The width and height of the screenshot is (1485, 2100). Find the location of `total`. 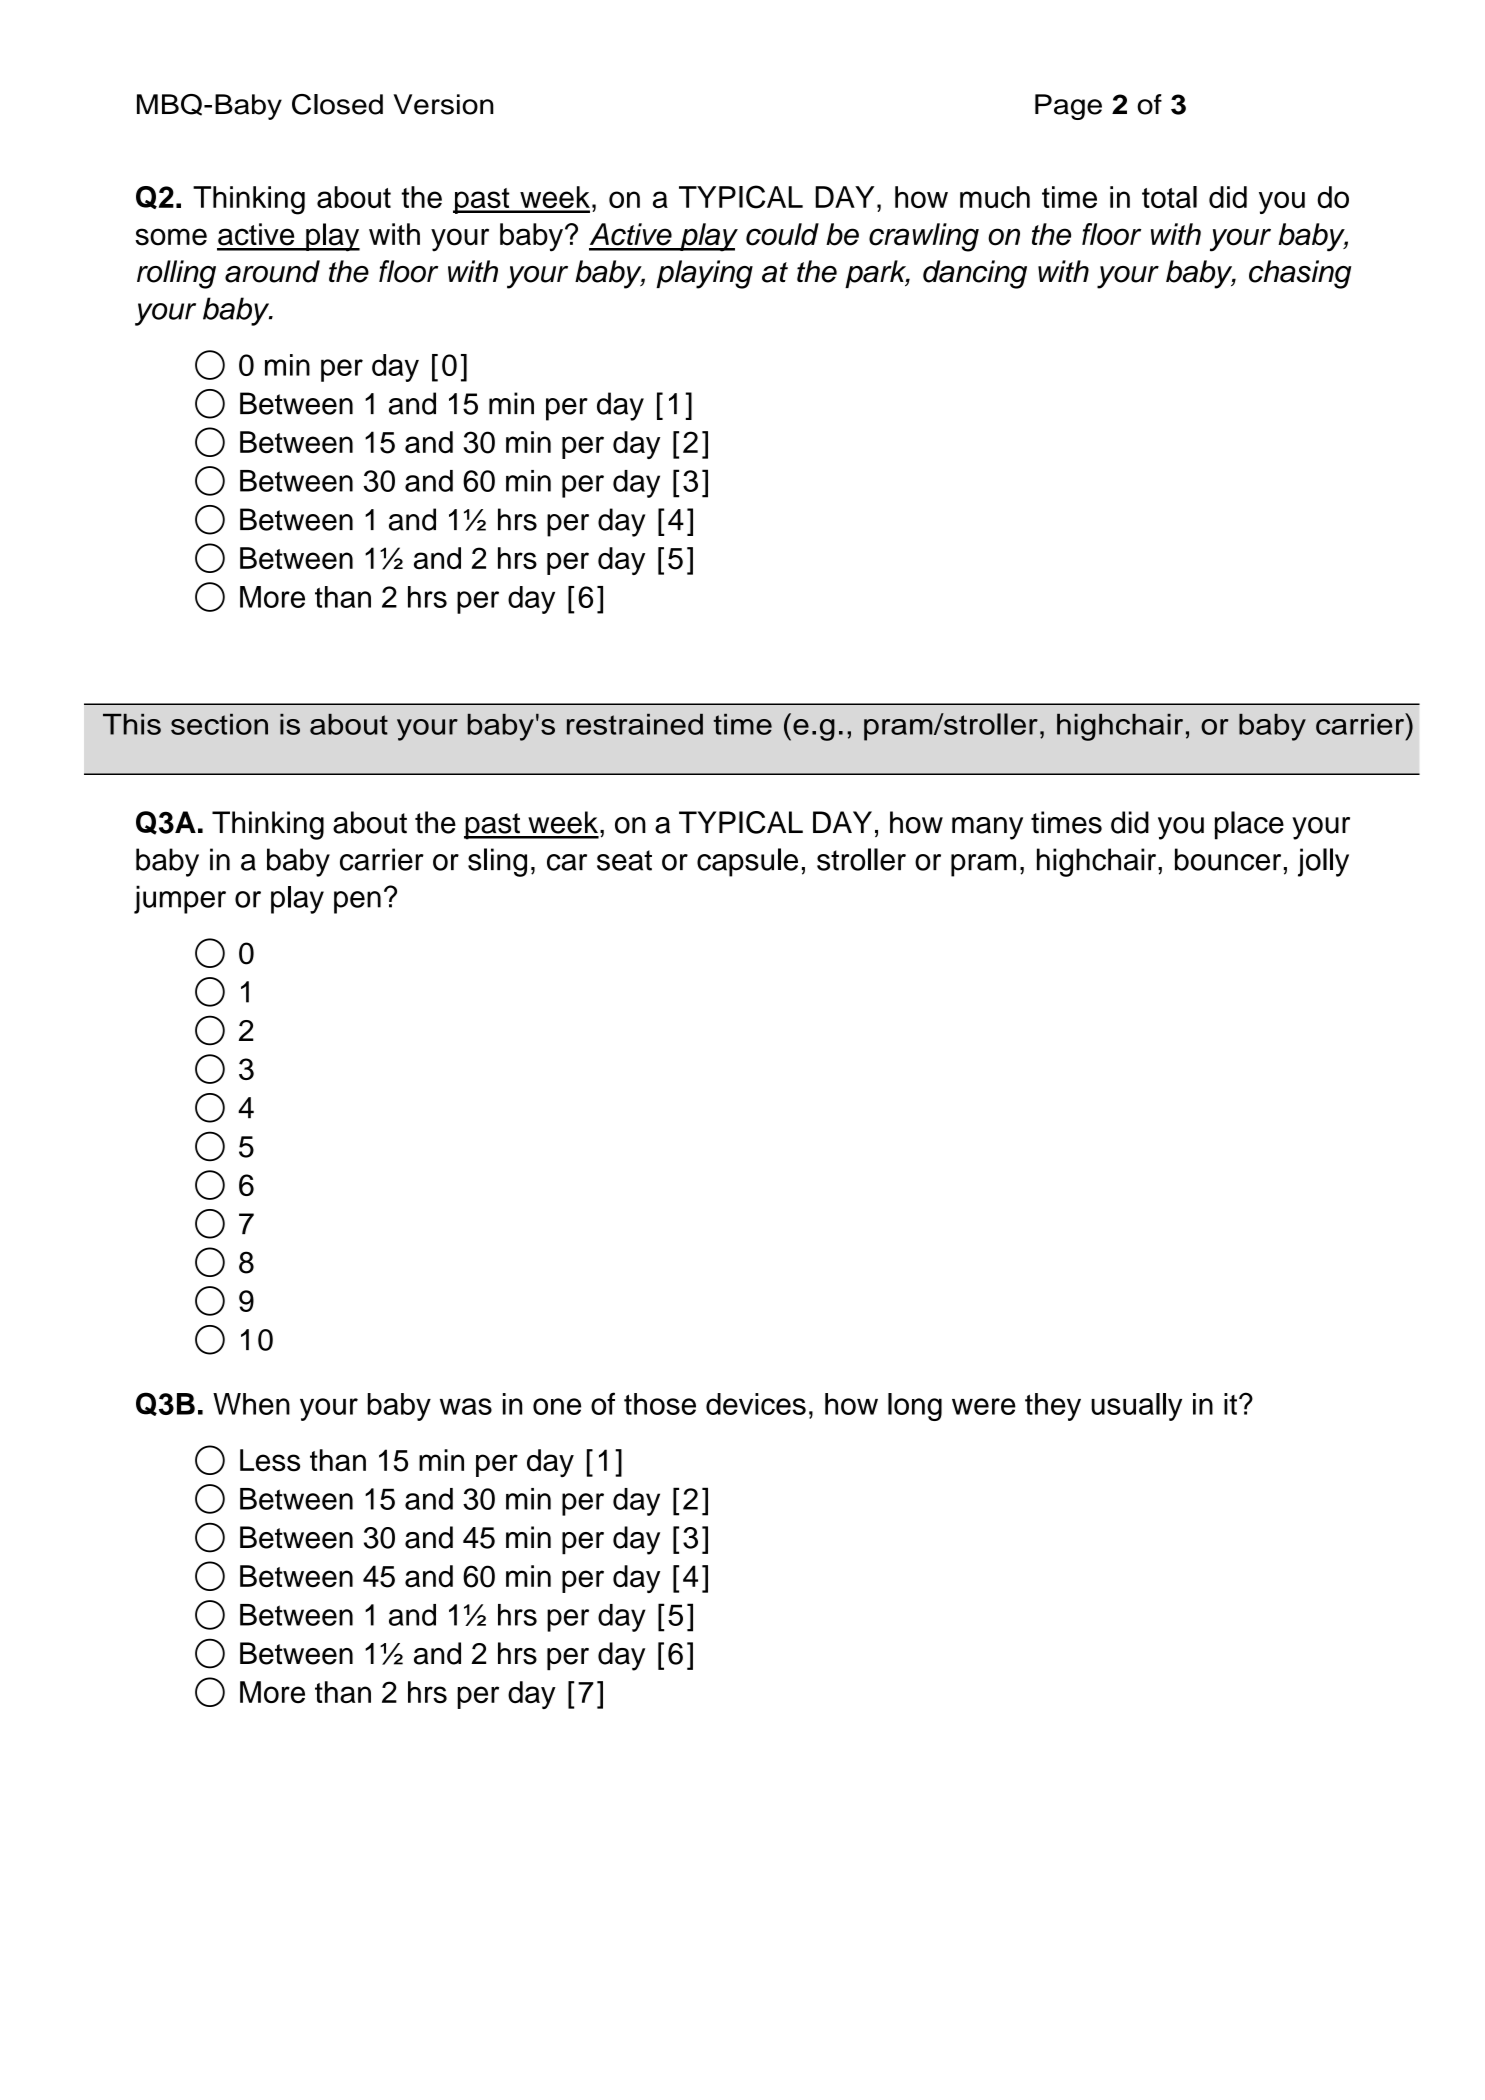

total is located at coordinates (1169, 197).
